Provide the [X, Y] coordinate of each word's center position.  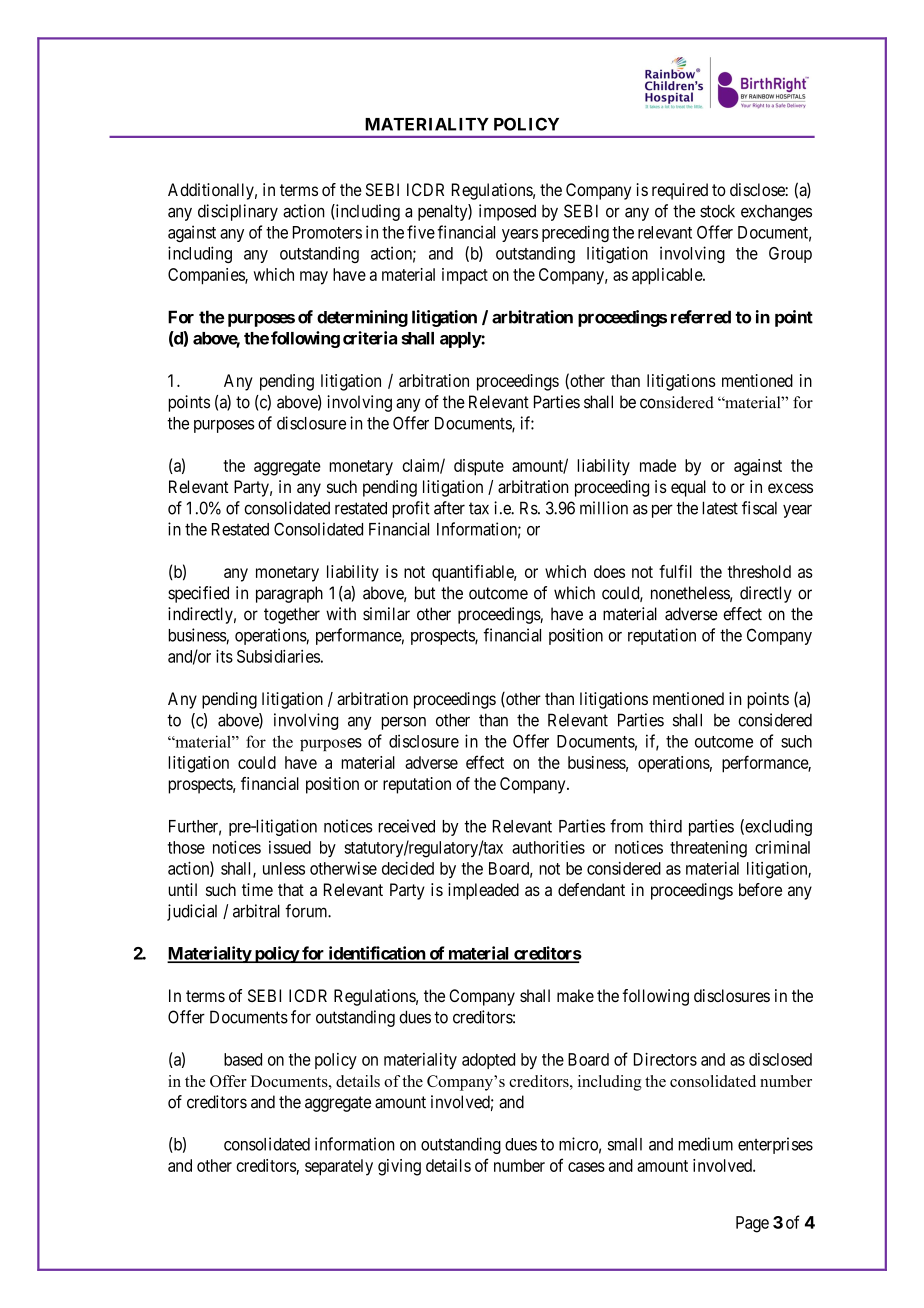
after [449, 508]
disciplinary [238, 212]
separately [339, 1167]
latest [720, 508]
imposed [507, 212]
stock [717, 211]
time [257, 889]
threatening [708, 849]
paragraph [289, 594]
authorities [548, 847]
